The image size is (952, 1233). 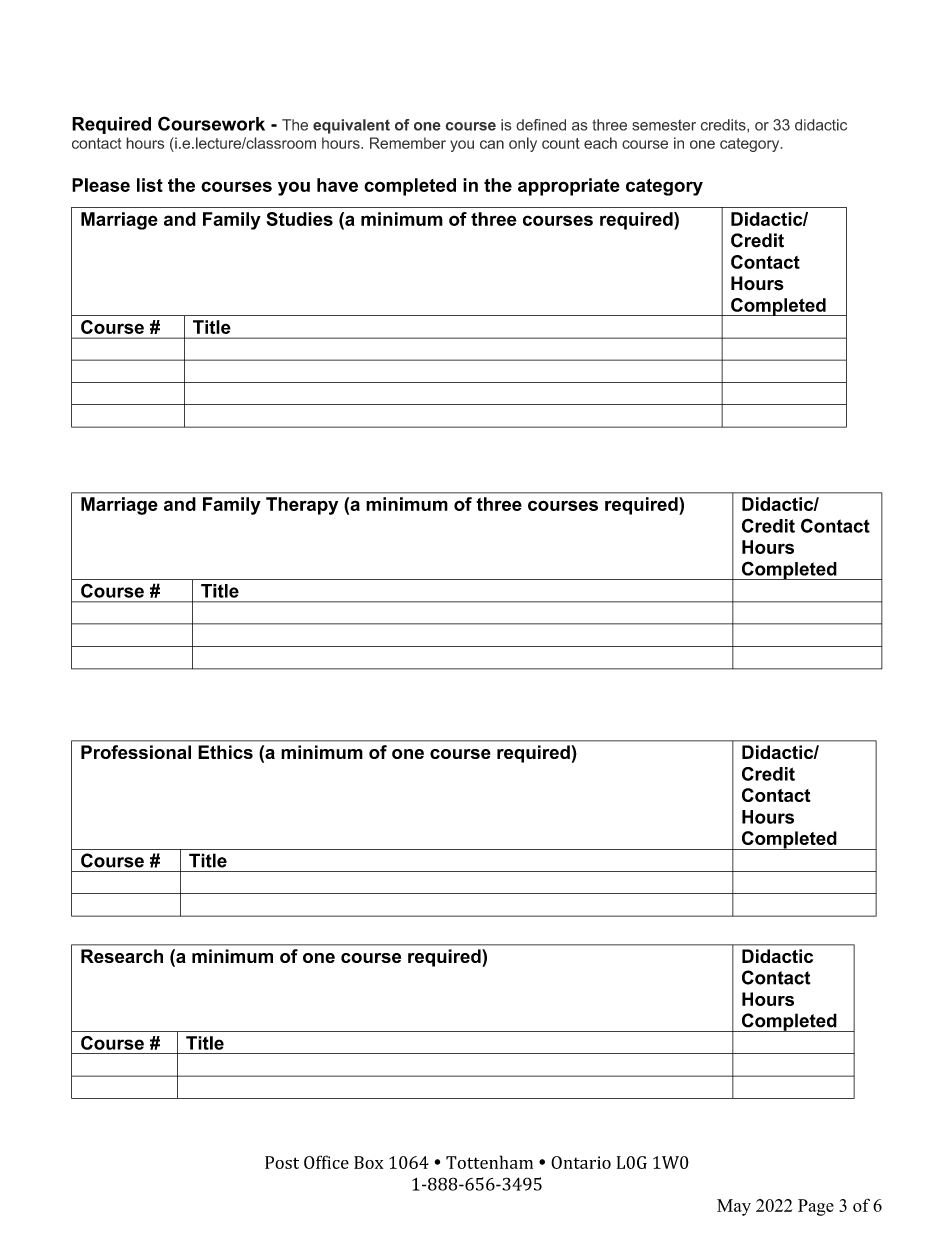 What do you see at coordinates (664, 125) in the page?
I see `semester` at bounding box center [664, 125].
